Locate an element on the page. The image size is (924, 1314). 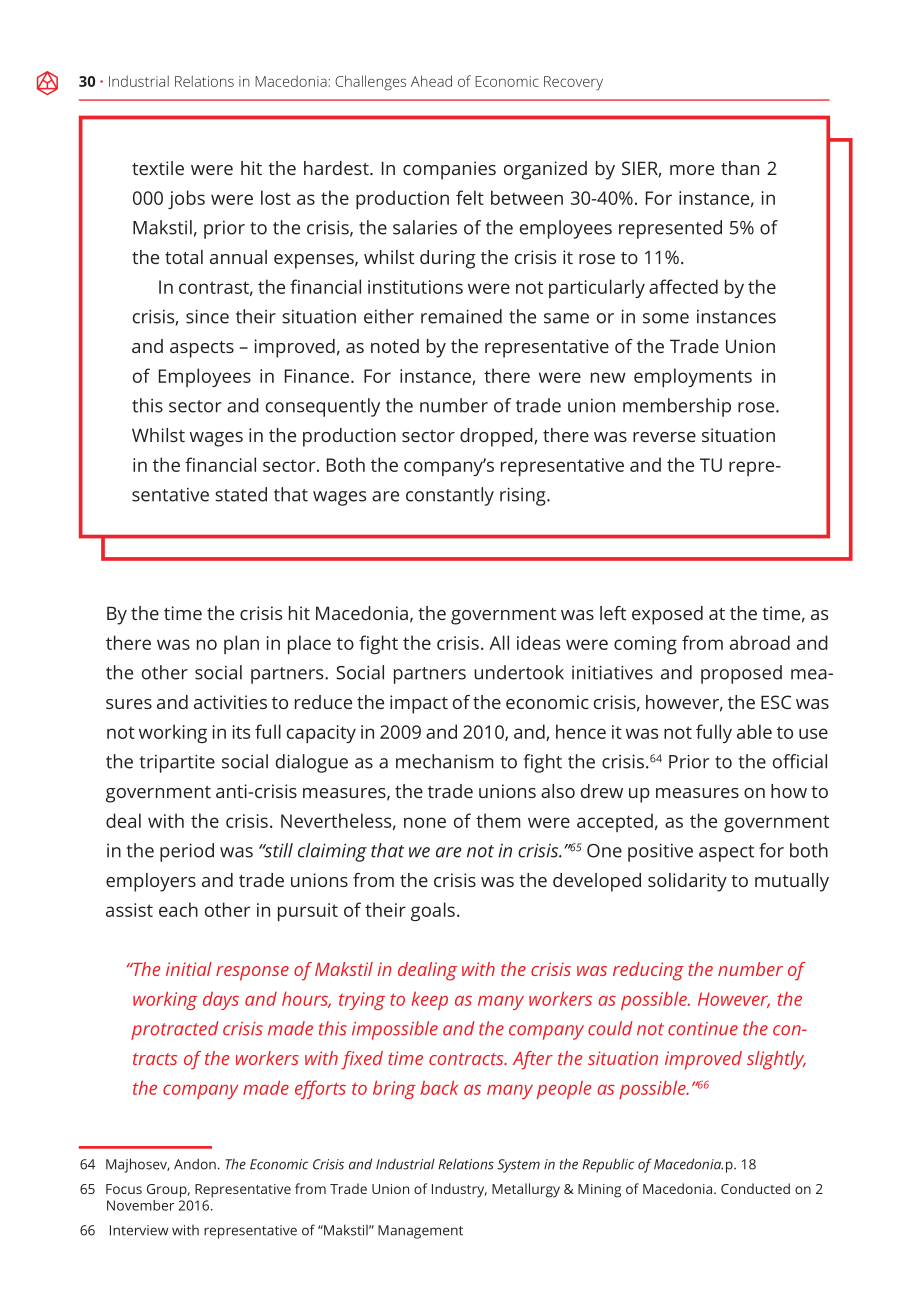
employments is located at coordinates (693, 377).
